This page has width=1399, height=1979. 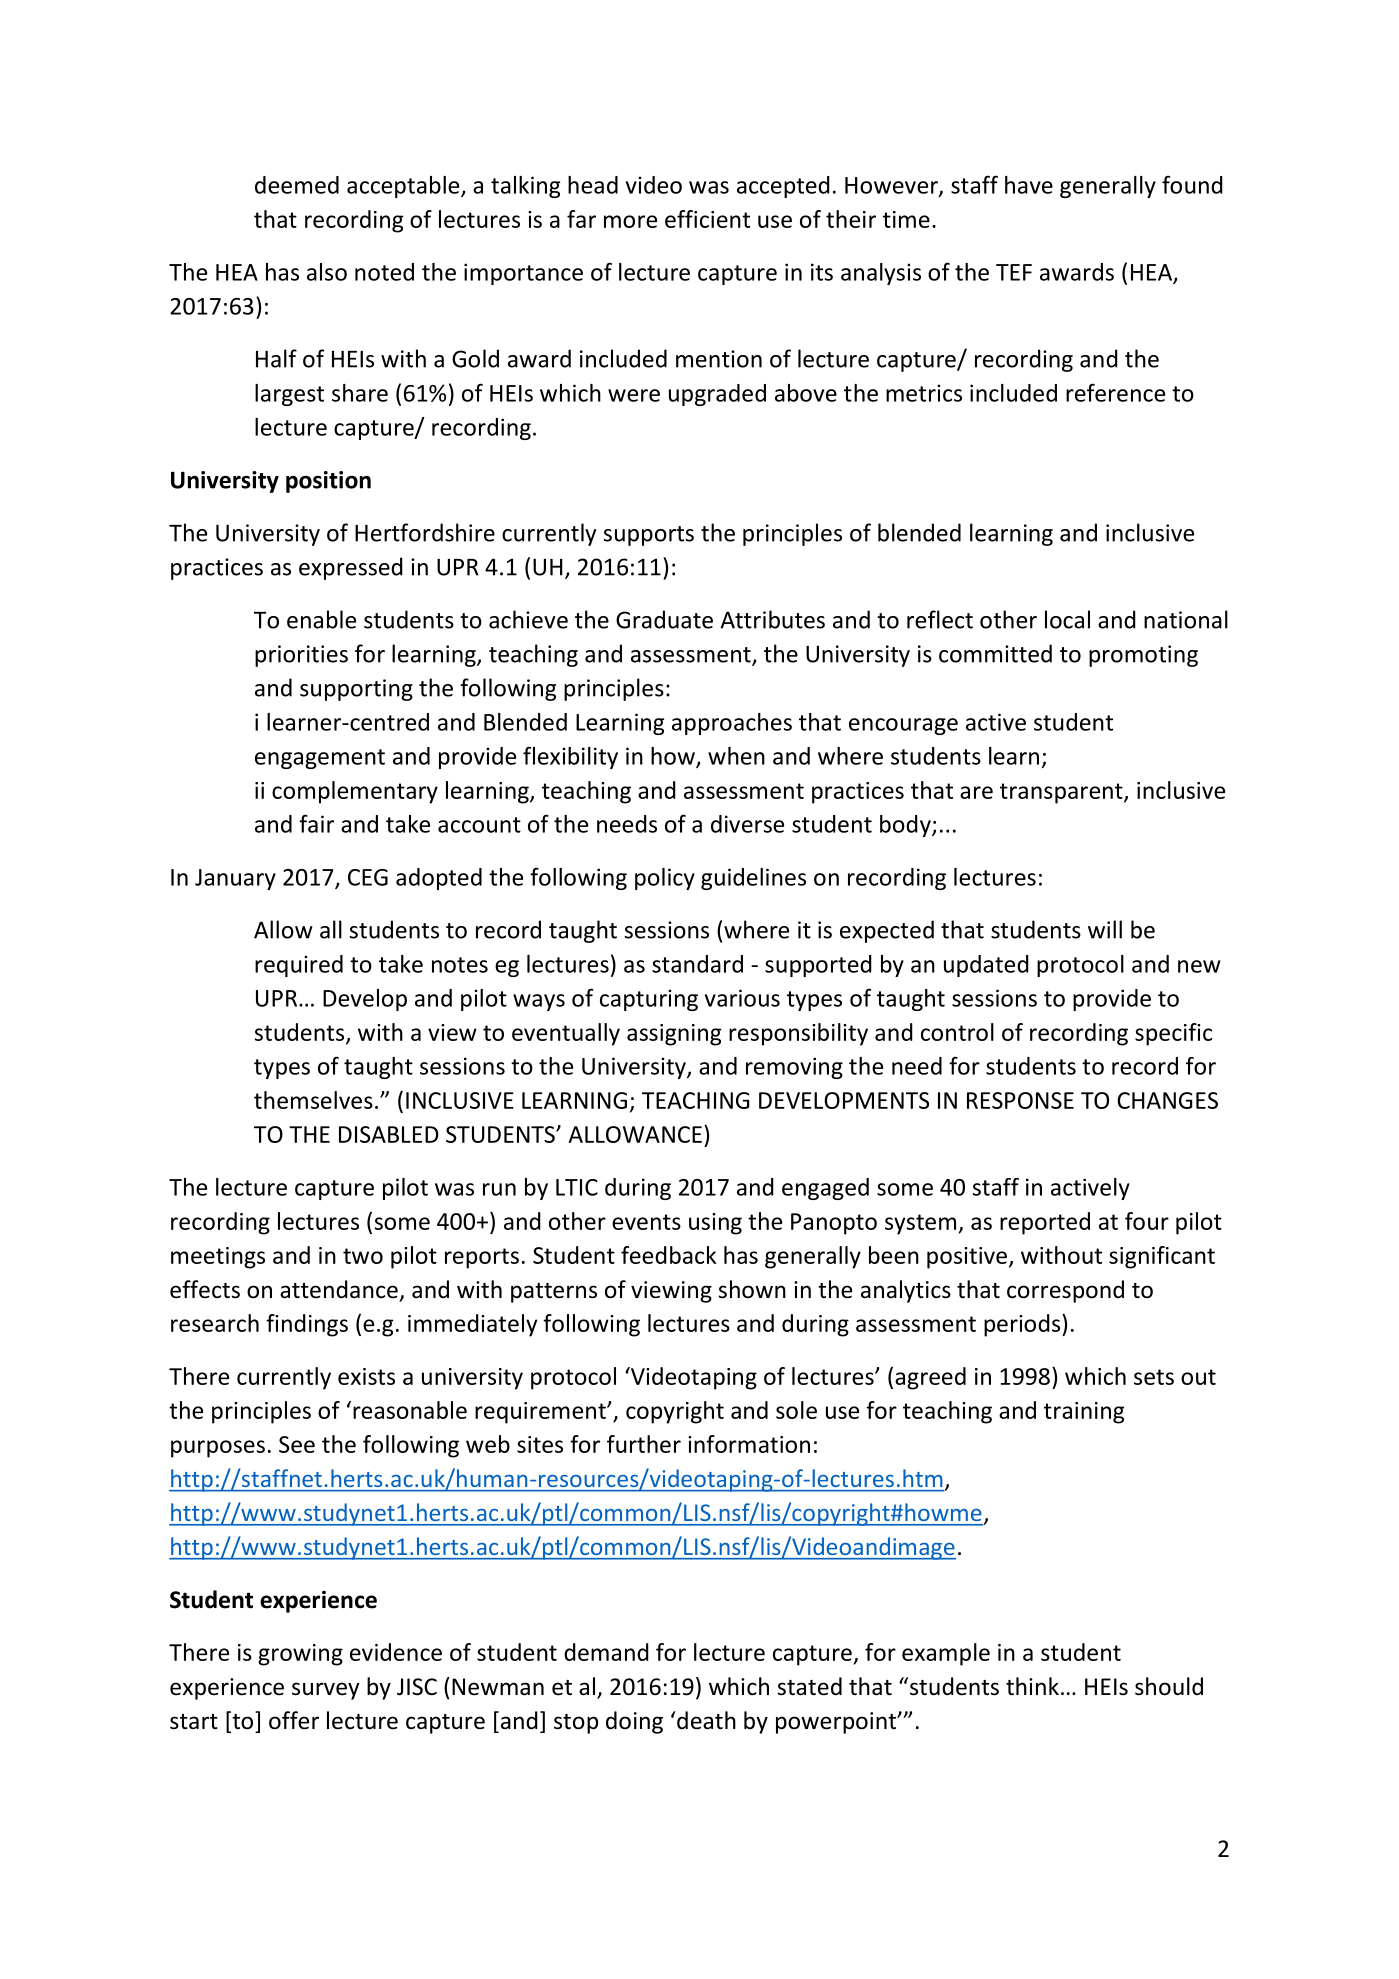 I want to click on local, so click(x=1067, y=619).
